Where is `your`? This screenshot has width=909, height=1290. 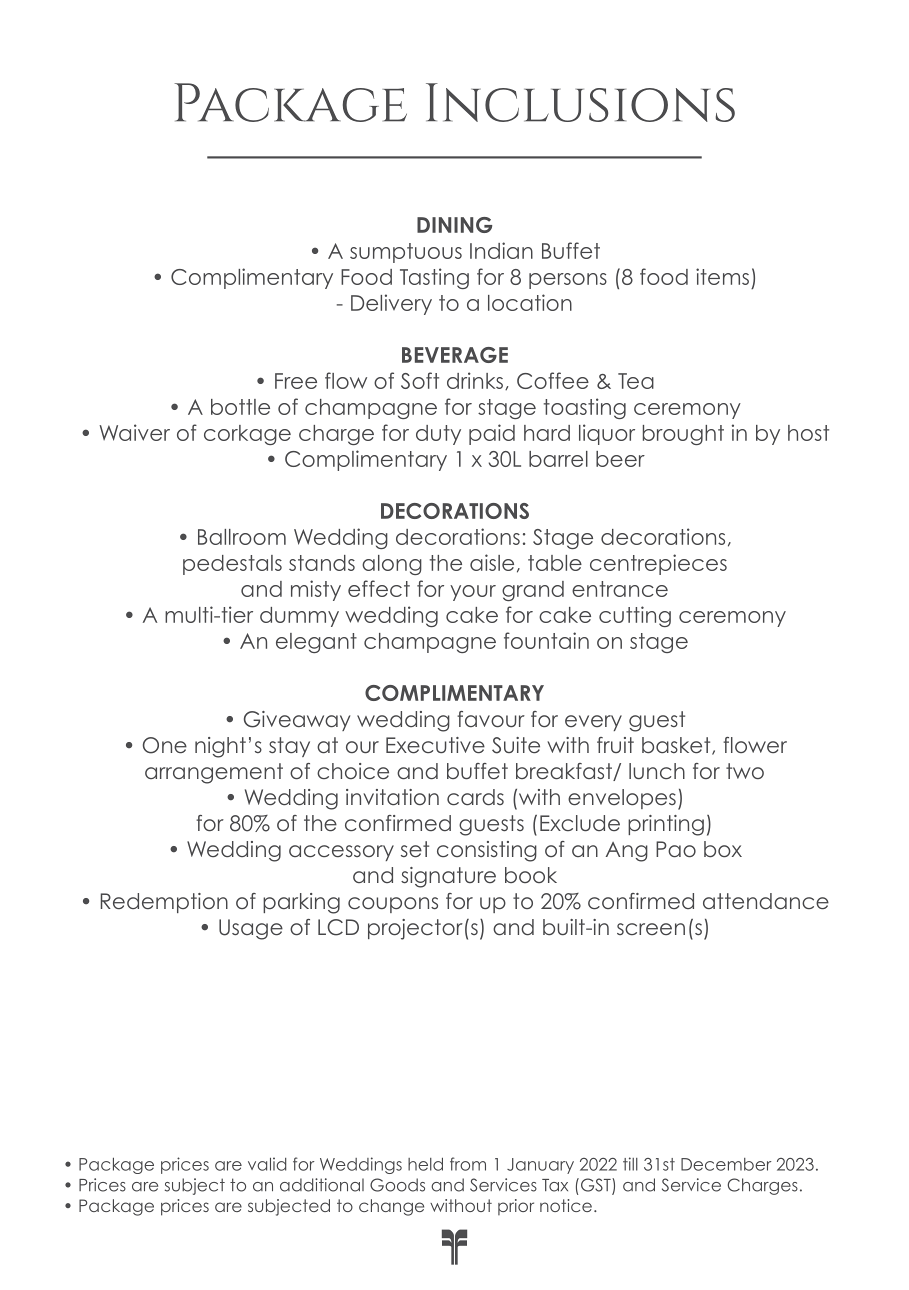 your is located at coordinates (473, 593).
